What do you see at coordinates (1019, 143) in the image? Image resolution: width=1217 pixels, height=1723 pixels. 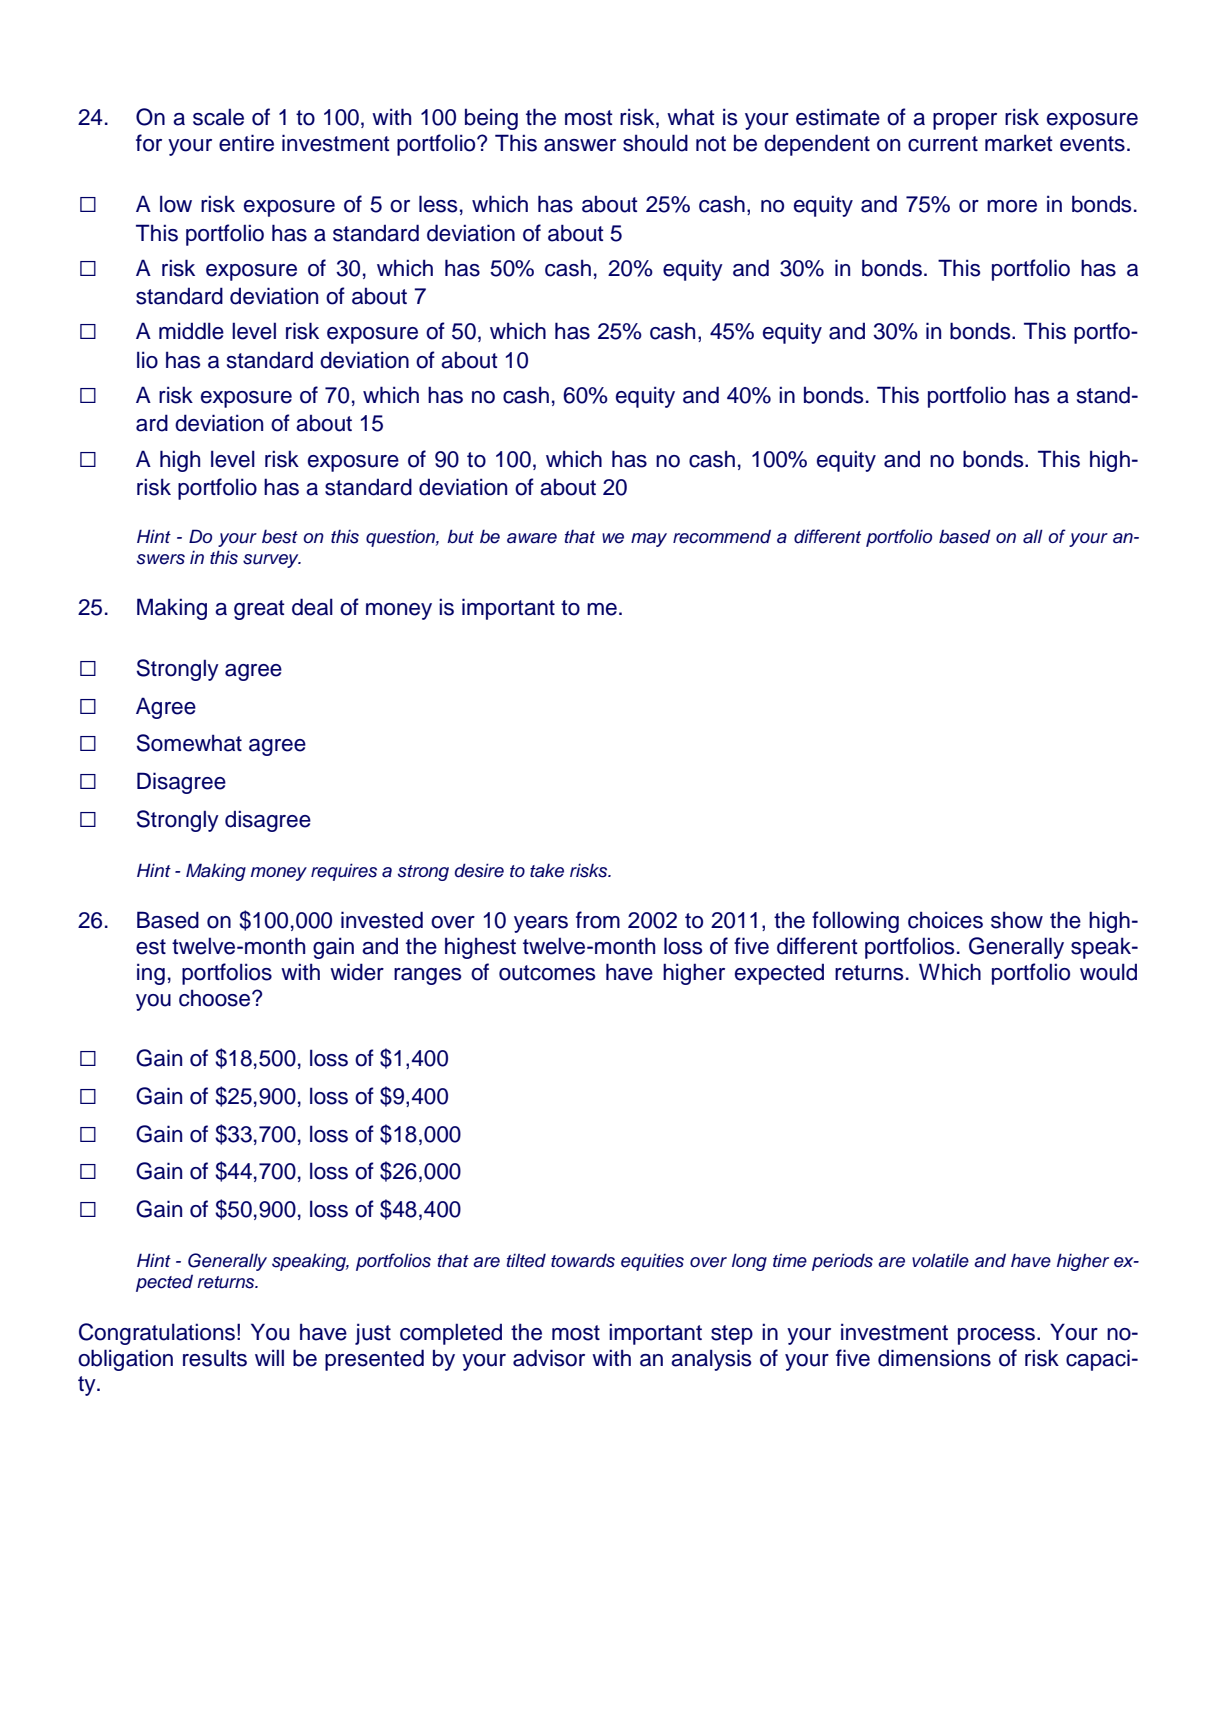 I see `market` at bounding box center [1019, 143].
